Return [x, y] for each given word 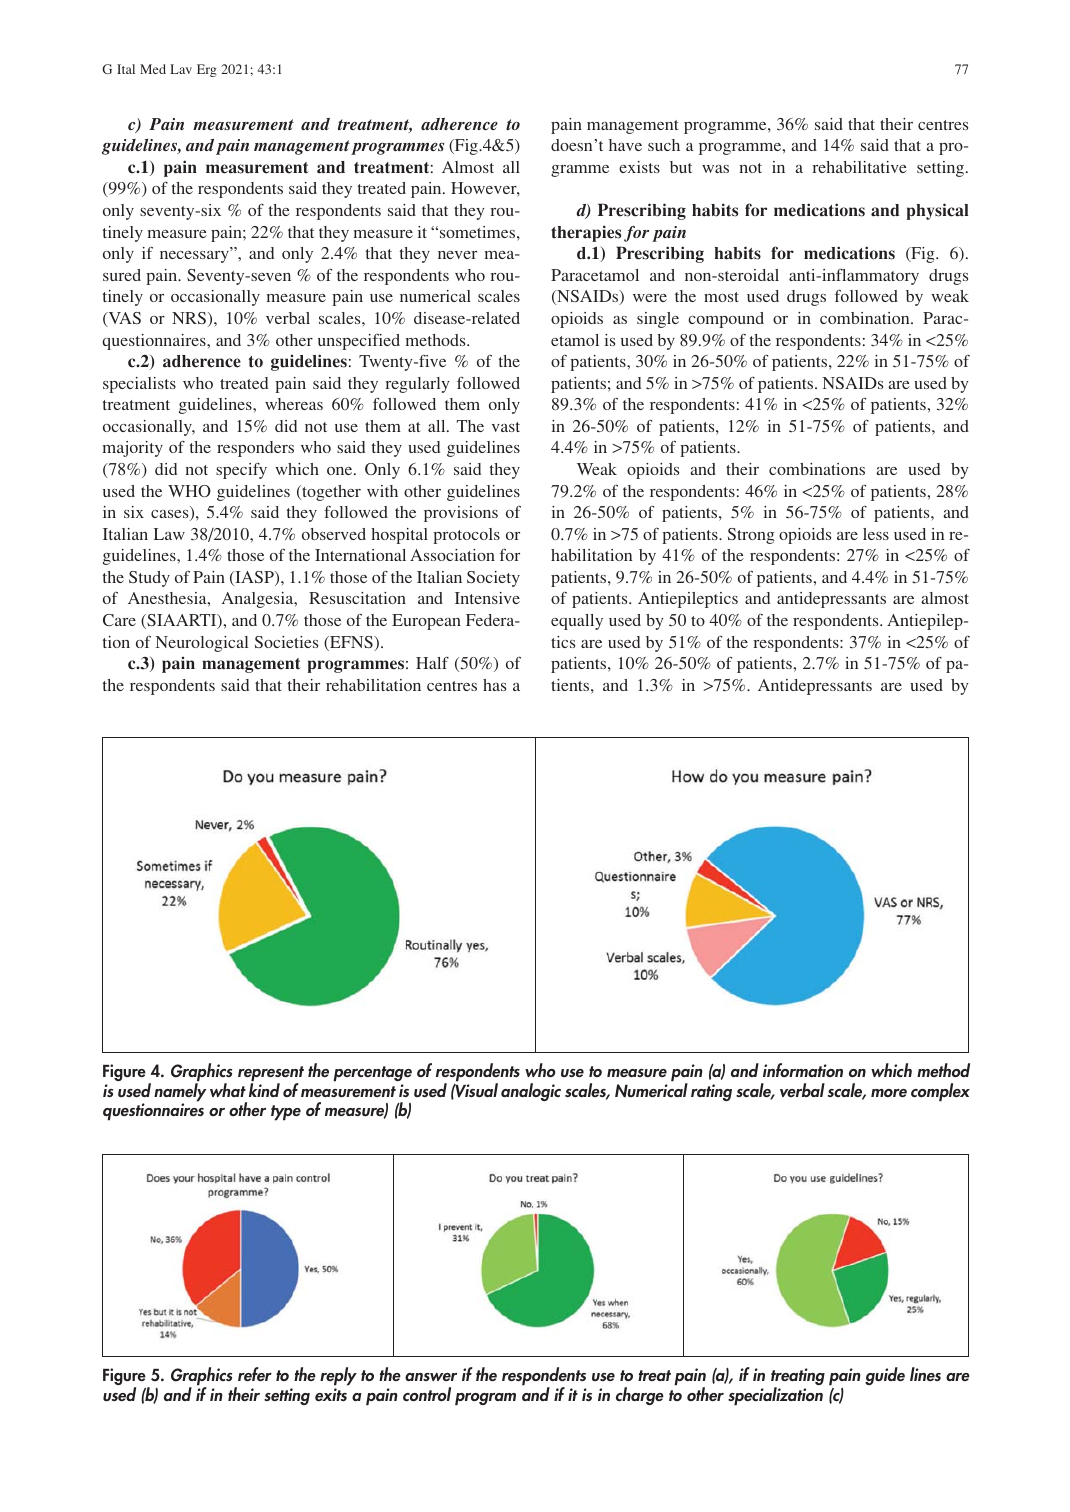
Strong [751, 536]
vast [506, 427]
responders [255, 449]
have [625, 145]
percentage [372, 1074]
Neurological [202, 644]
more [889, 1093]
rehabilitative [859, 167]
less [876, 534]
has [494, 685]
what [228, 1090]
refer [255, 1374]
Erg [207, 70]
